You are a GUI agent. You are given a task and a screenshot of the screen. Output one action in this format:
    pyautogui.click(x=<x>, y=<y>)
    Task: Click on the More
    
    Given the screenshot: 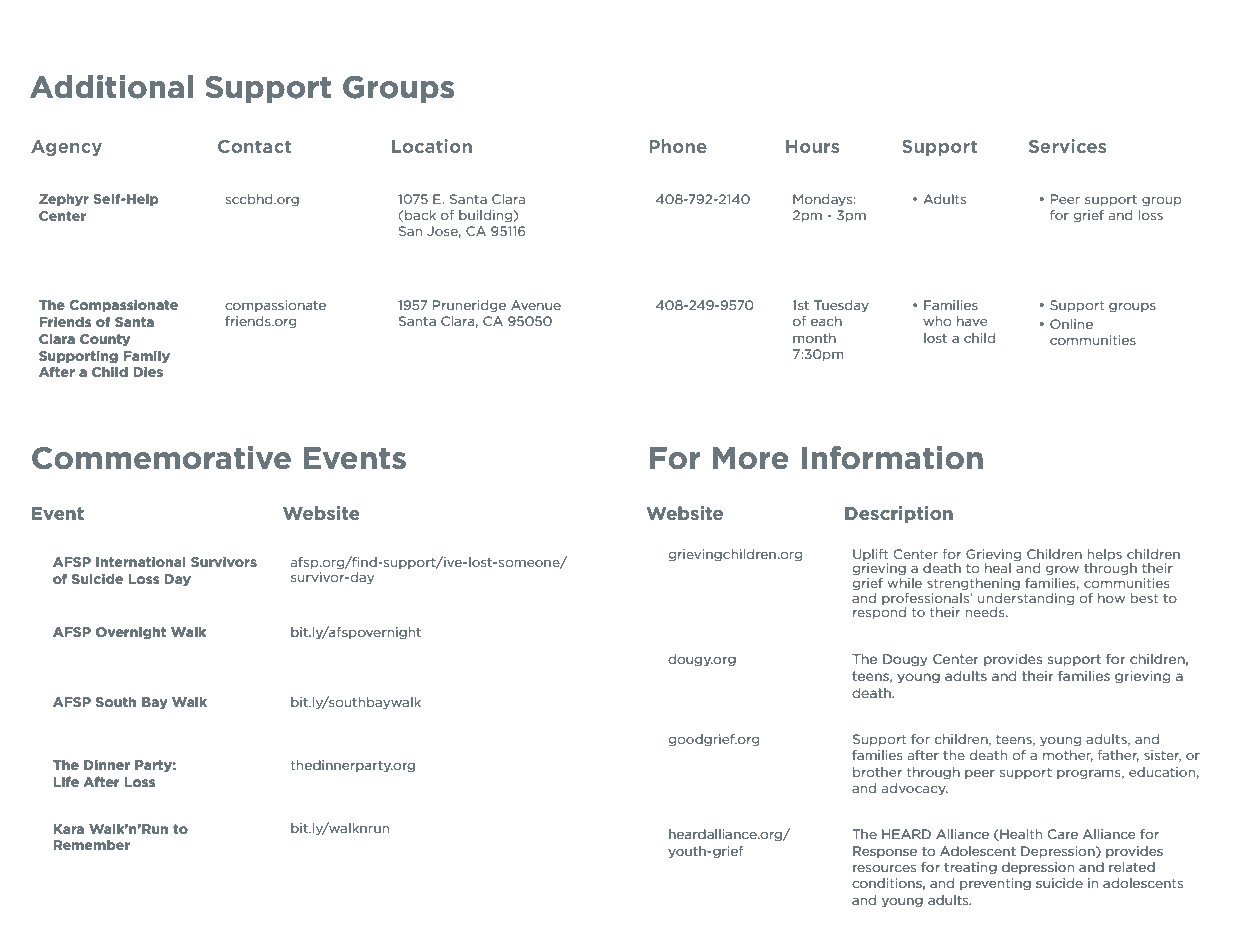 What is the action you would take?
    pyautogui.click(x=751, y=458)
